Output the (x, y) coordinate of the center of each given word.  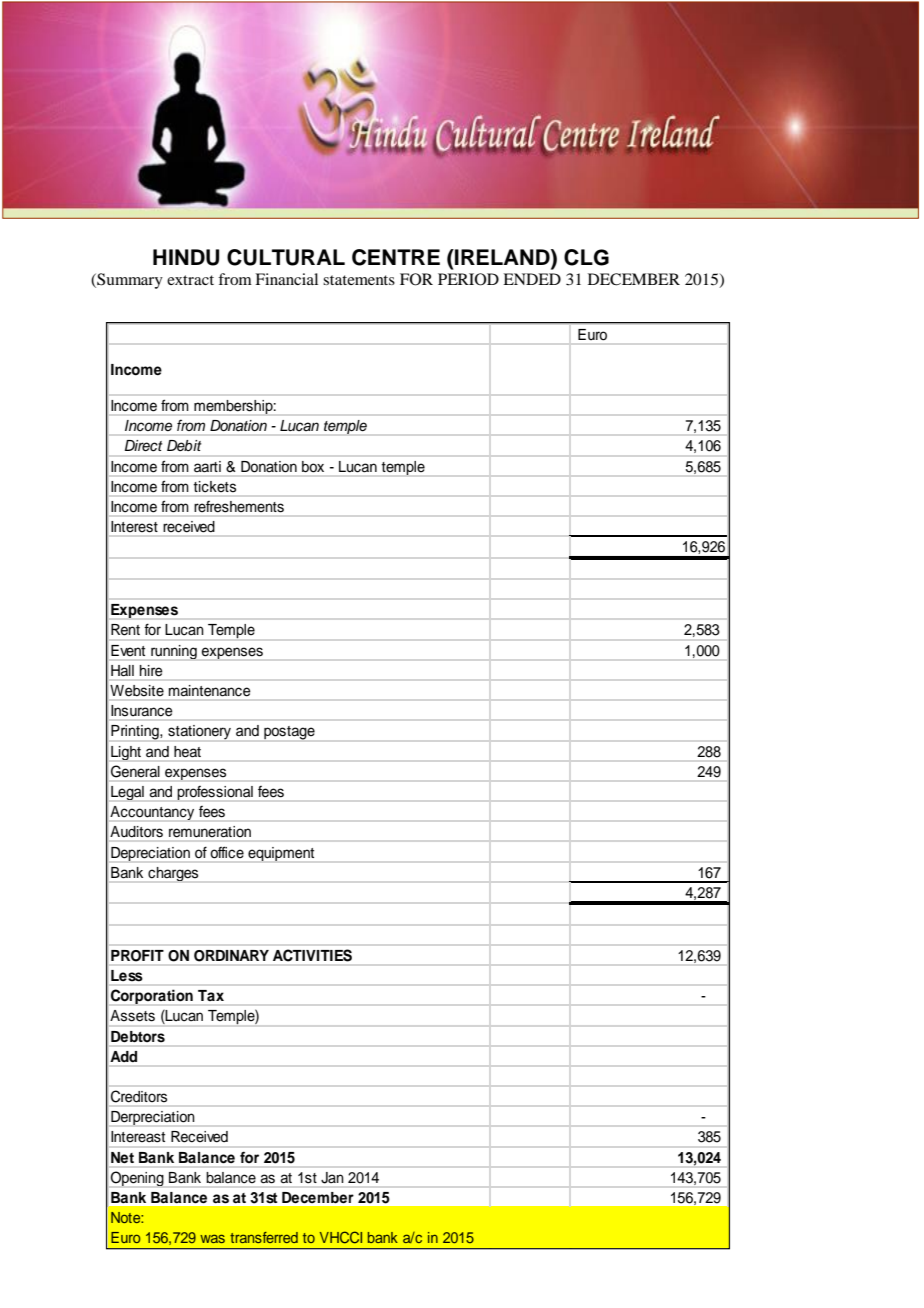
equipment (281, 854)
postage (289, 733)
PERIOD (468, 279)
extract (190, 280)
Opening (137, 1178)
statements (359, 280)
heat (187, 751)
